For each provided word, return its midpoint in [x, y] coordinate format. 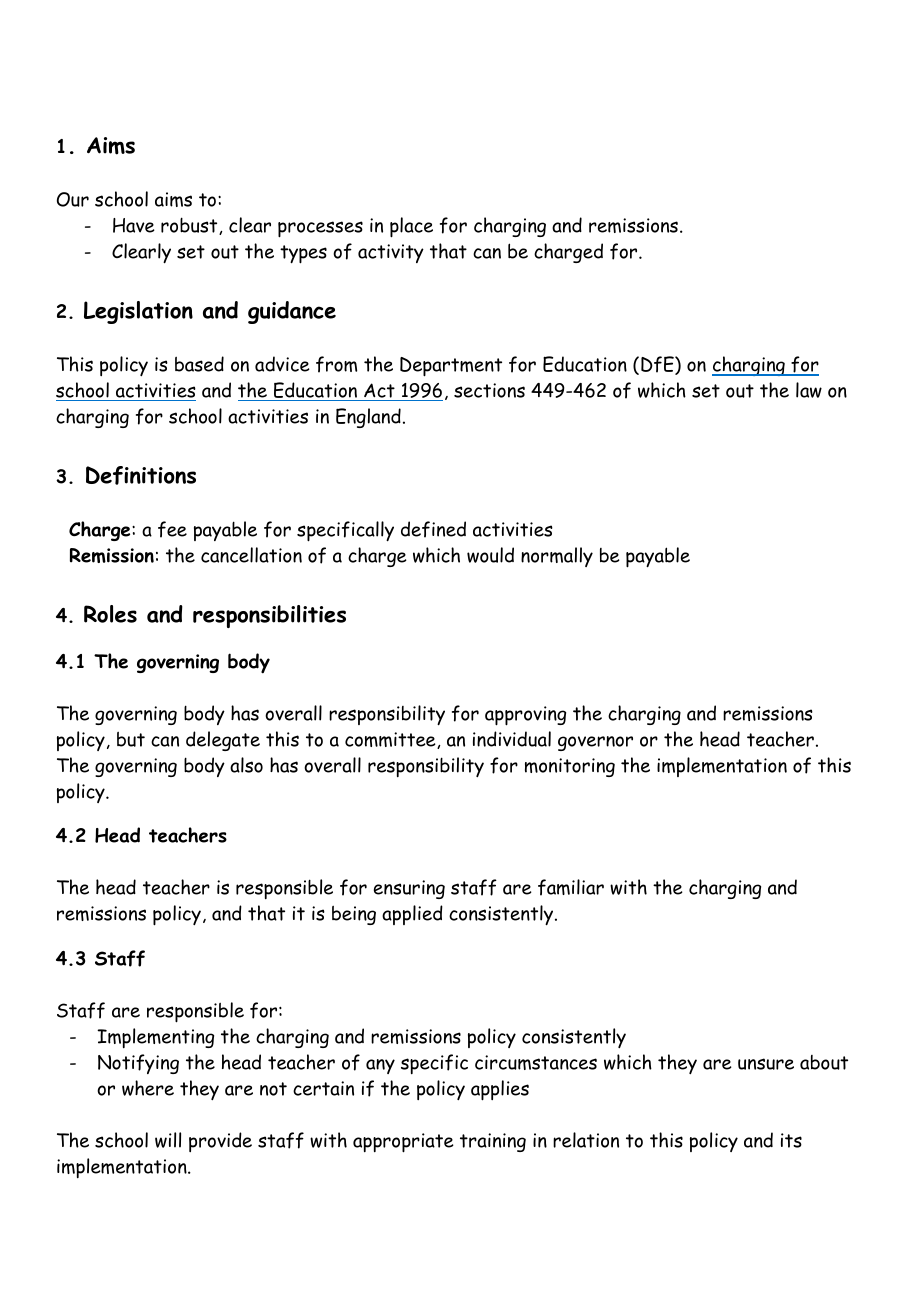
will [168, 1140]
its [791, 1140]
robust [190, 226]
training [493, 1142]
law [809, 390]
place [411, 227]
